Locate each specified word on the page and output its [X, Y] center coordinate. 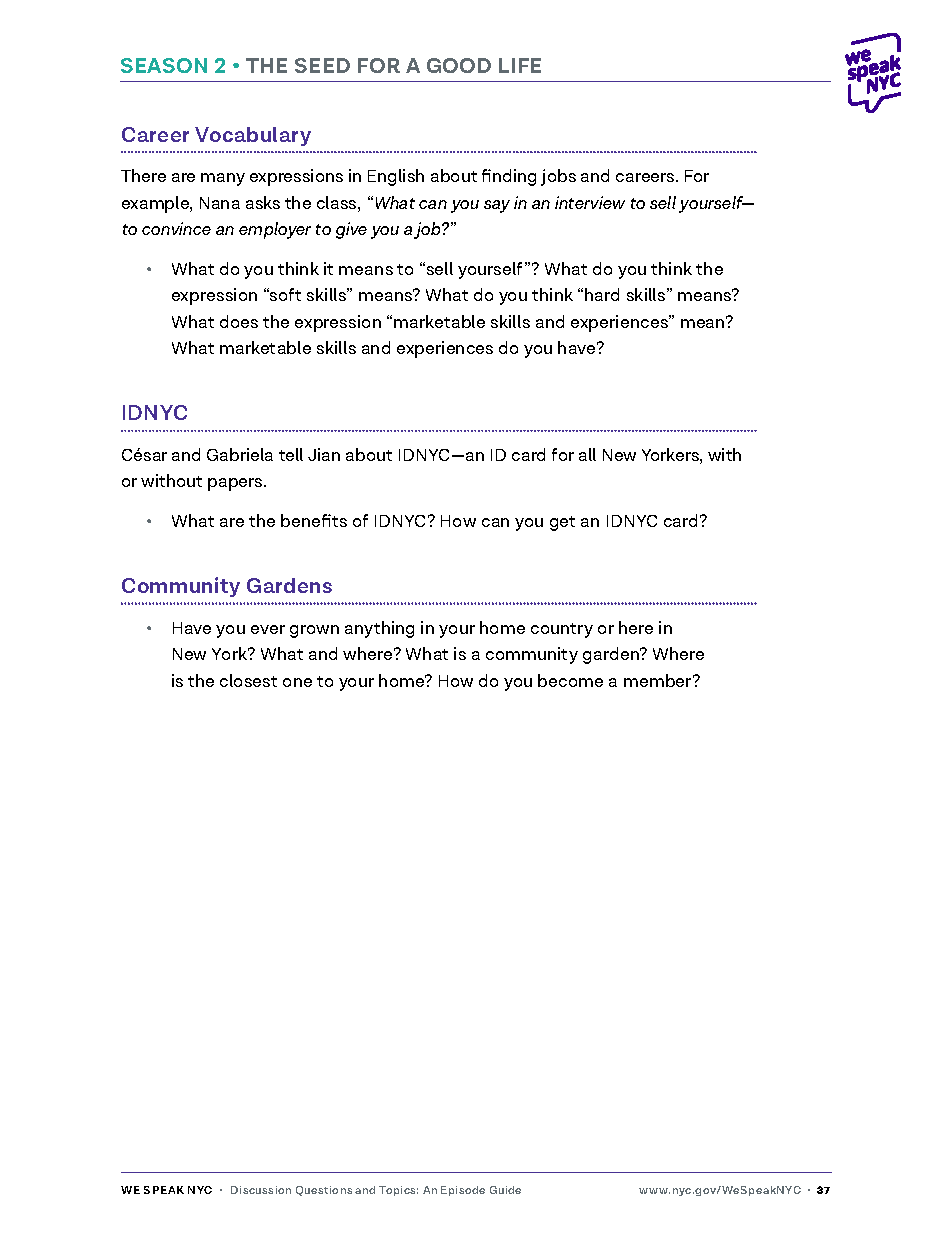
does [239, 321]
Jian [324, 454]
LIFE [520, 65]
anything [379, 629]
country [562, 630]
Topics [398, 1191]
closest [248, 680]
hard [602, 294]
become [570, 680]
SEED [322, 65]
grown [314, 631]
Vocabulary [253, 136]
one [297, 682]
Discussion [261, 1190]
